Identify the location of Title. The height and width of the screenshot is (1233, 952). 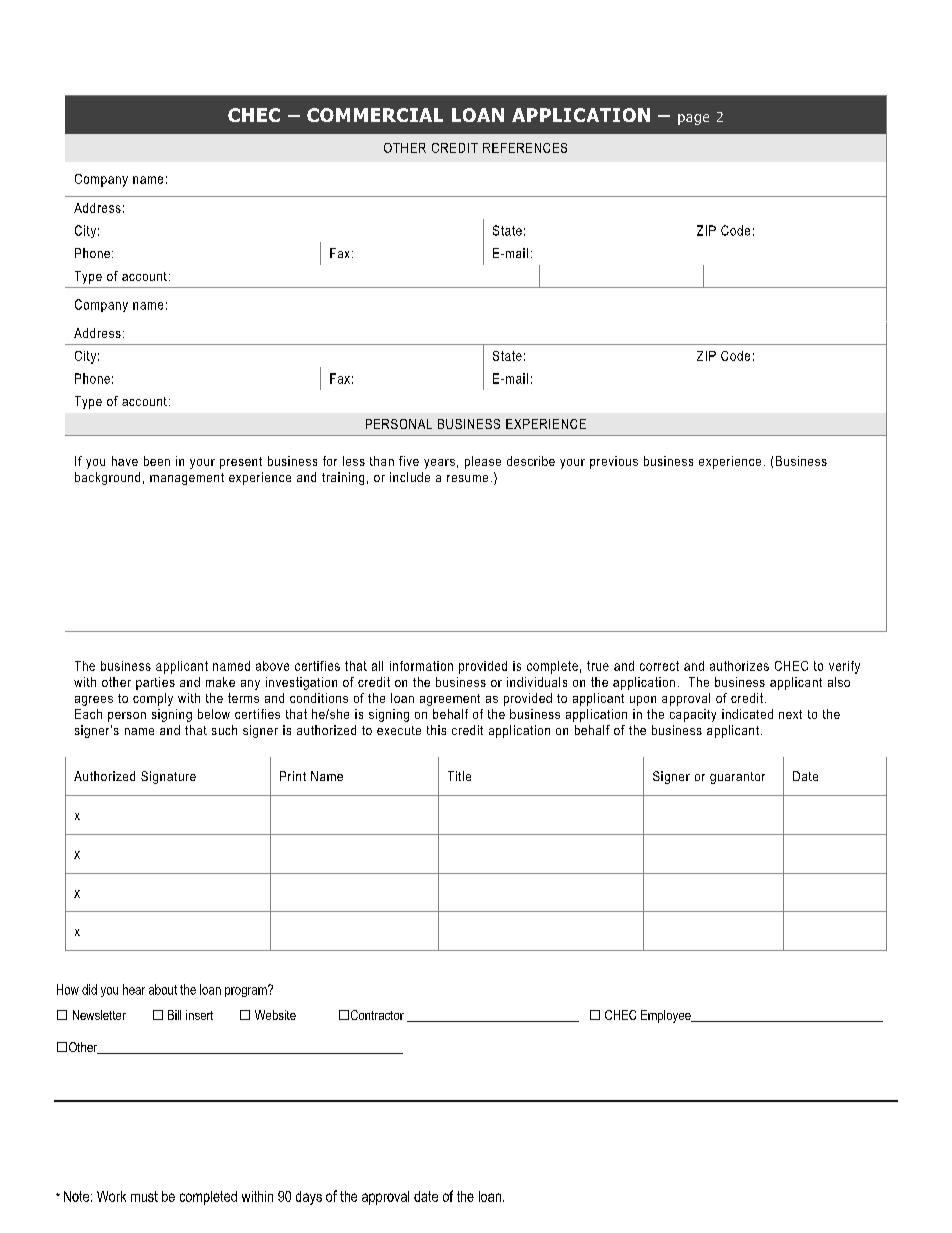
(459, 776).
